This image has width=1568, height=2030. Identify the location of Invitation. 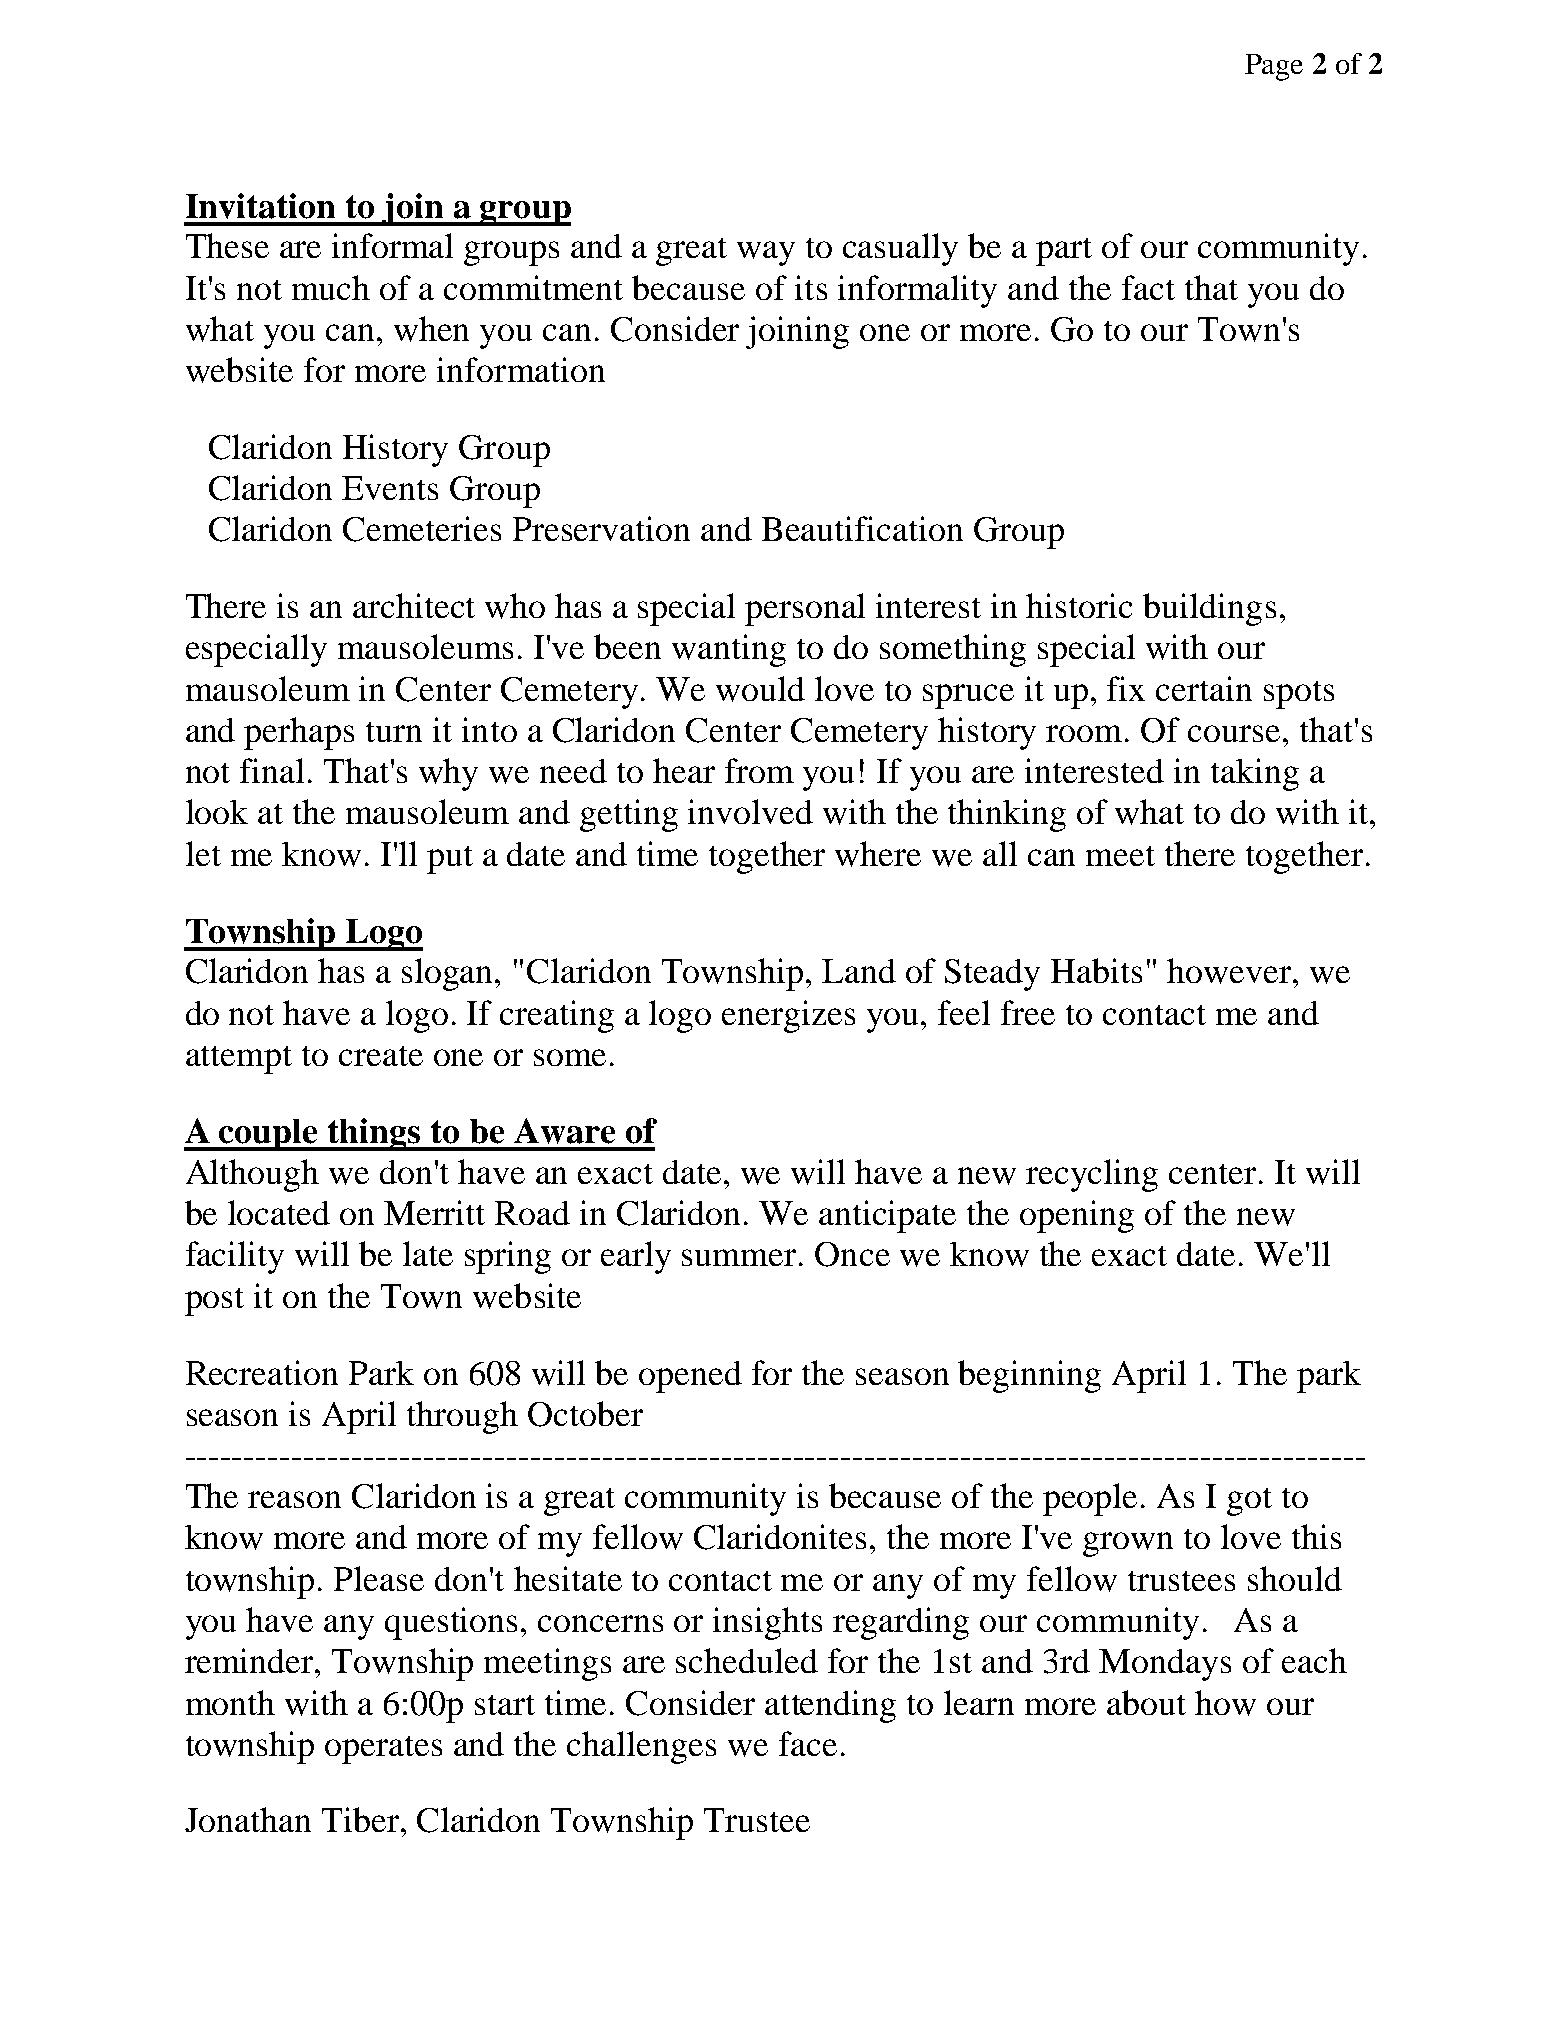
(260, 206).
